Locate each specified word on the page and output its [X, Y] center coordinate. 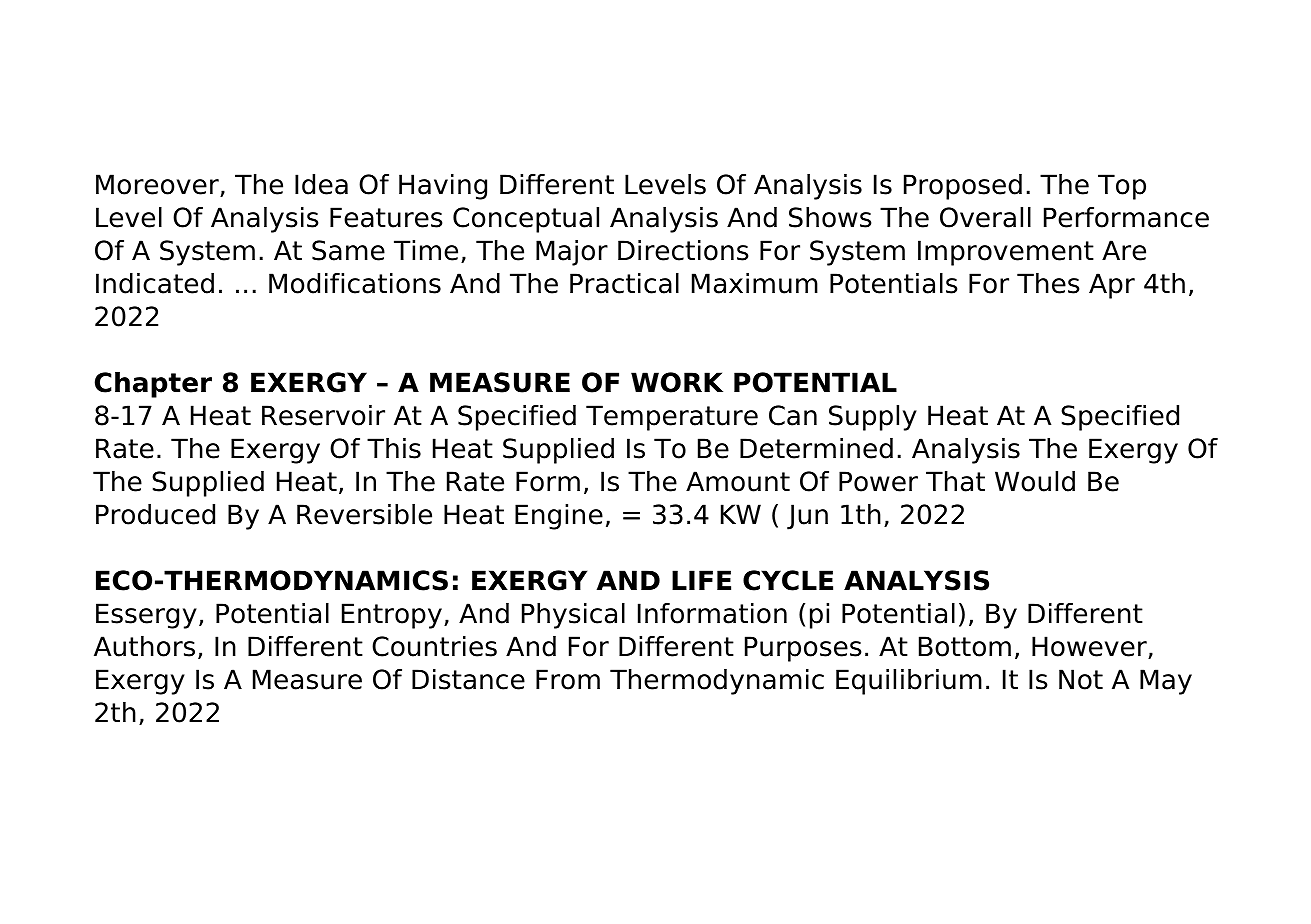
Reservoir [323, 415]
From [568, 679]
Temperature [672, 418]
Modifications [355, 283]
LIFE [701, 580]
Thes [1048, 283]
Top [1122, 187]
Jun [807, 517]
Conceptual [526, 220]
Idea [321, 184]
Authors [144, 646]
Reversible [364, 514]
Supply [873, 418]
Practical [624, 283]
